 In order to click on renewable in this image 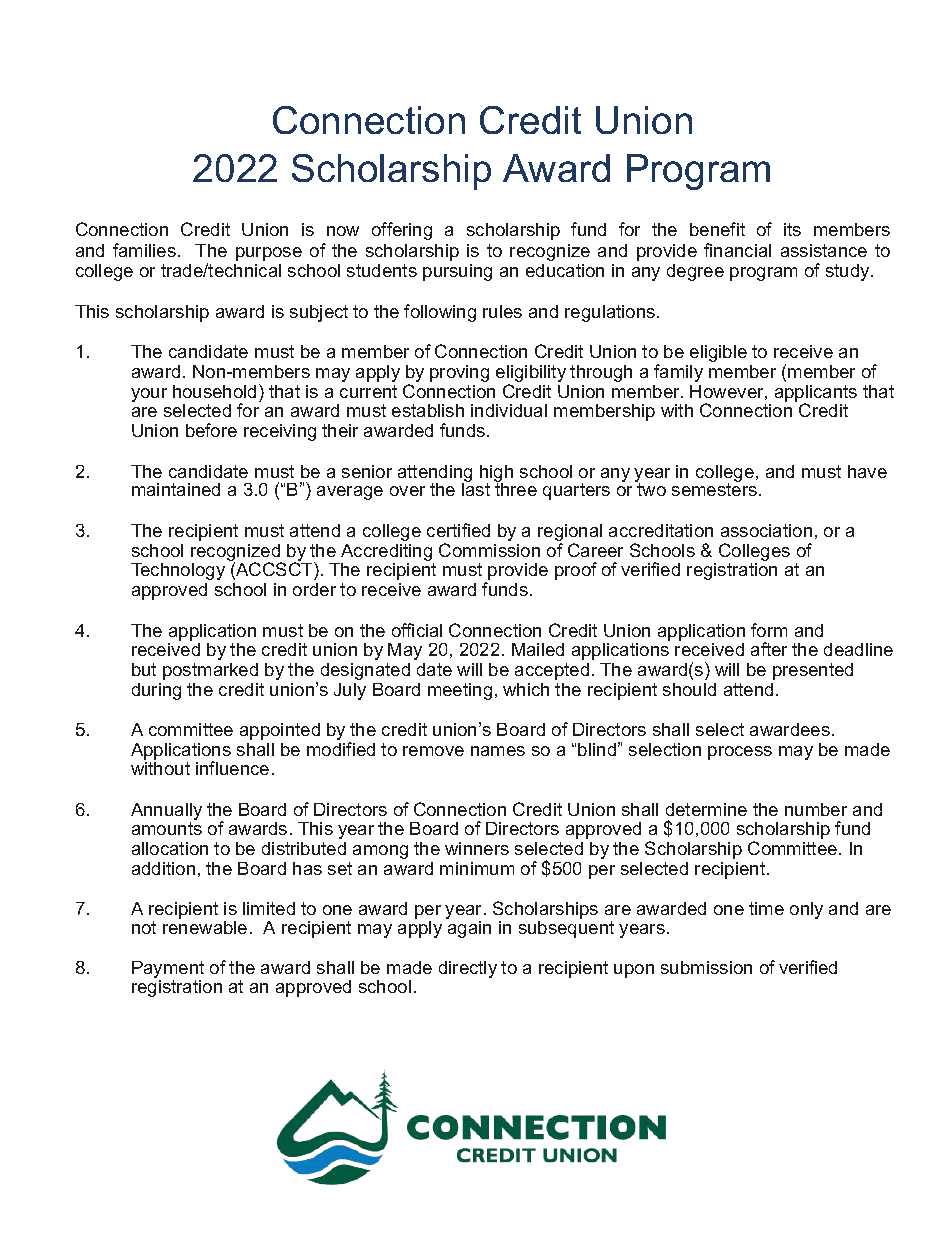, I will do `click(205, 926)`.
